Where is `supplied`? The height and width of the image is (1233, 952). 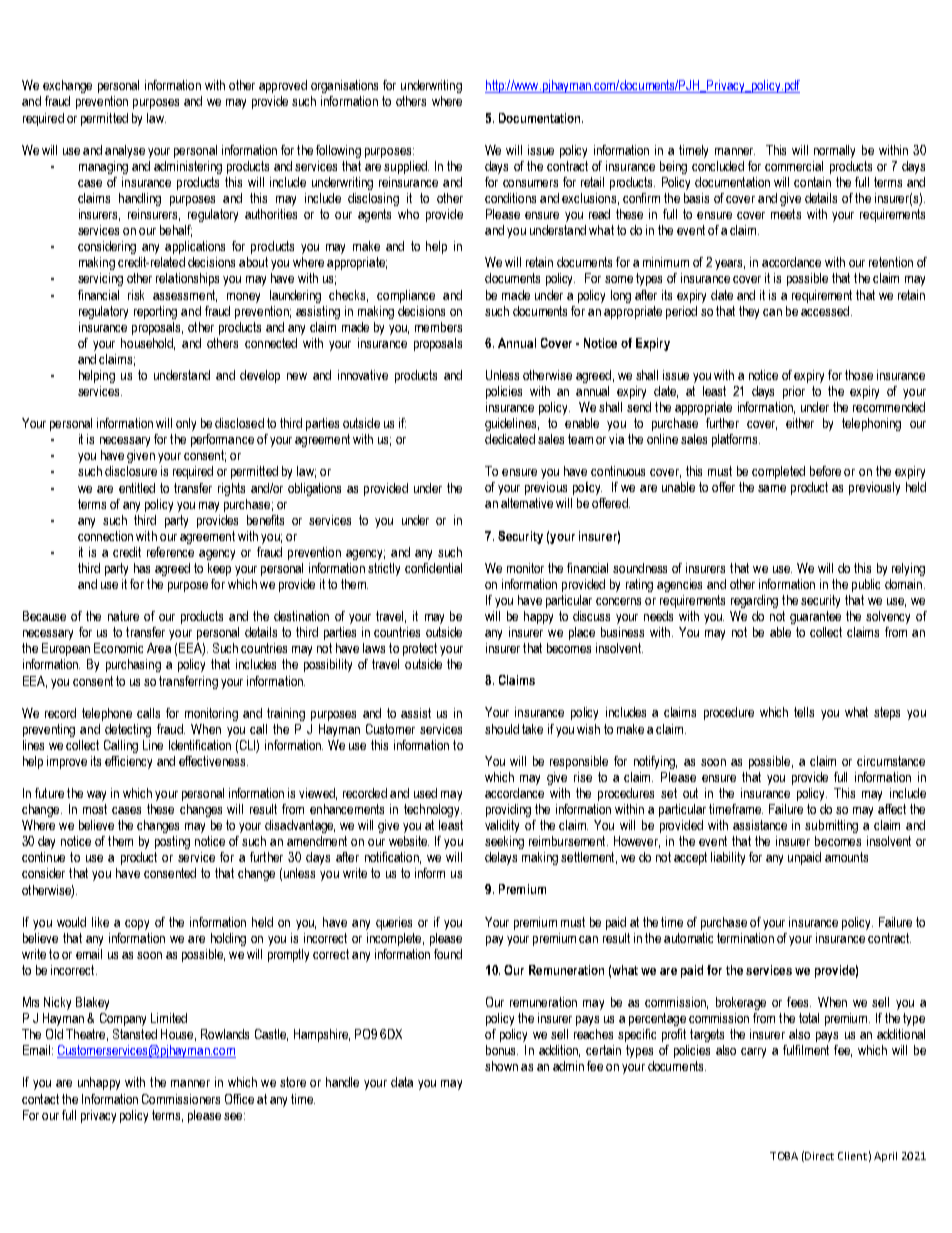
supplied is located at coordinates (406, 167).
